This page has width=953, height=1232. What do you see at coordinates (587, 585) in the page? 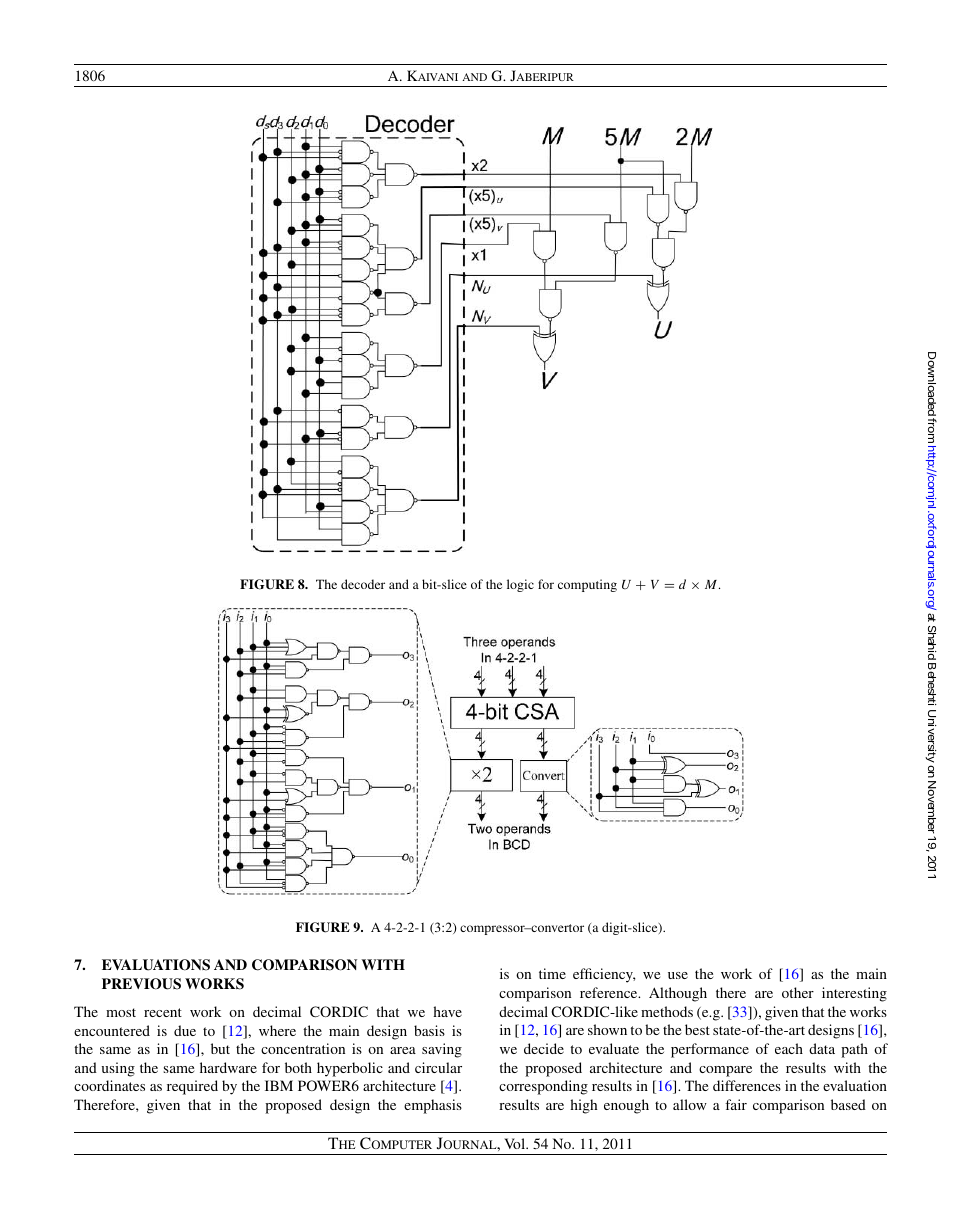
I see `computing` at bounding box center [587, 585].
